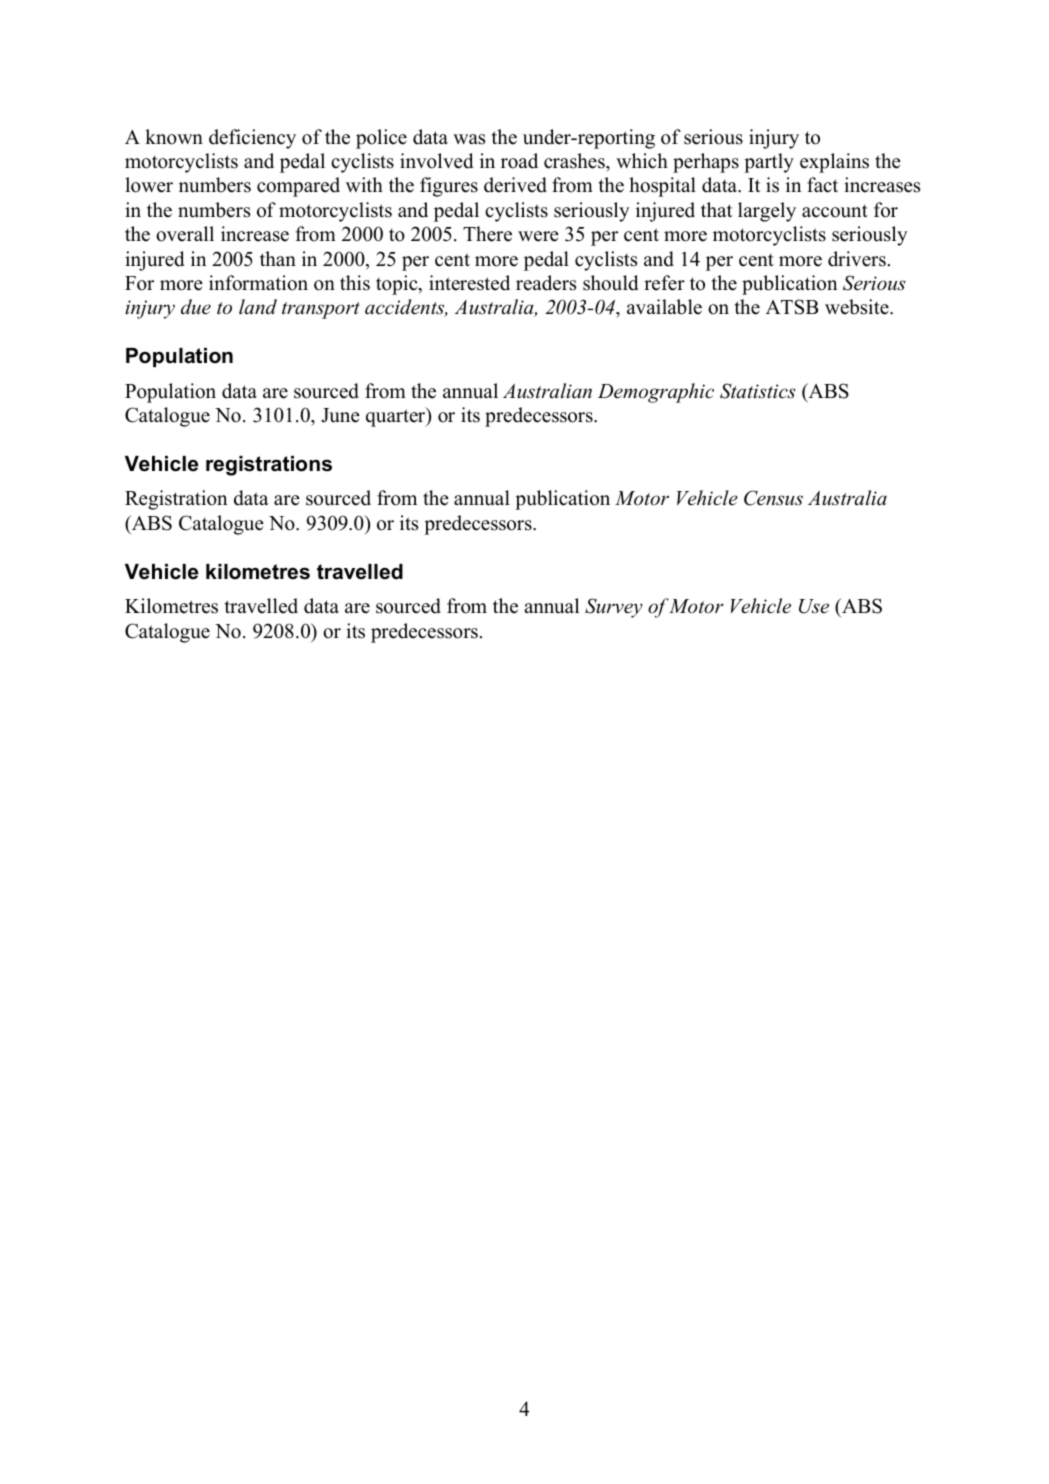  What do you see at coordinates (340, 415) in the image?
I see `June` at bounding box center [340, 415].
